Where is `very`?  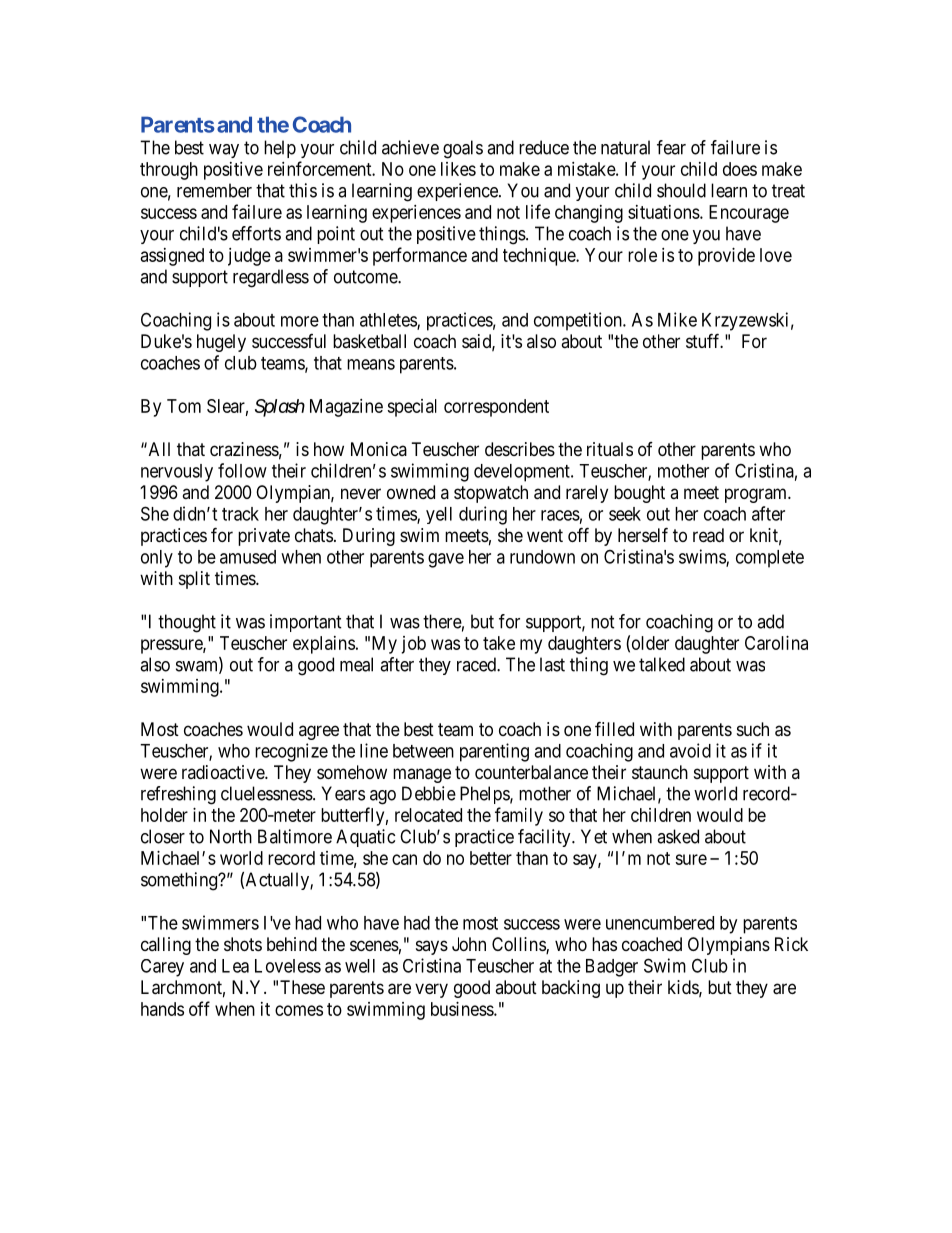 very is located at coordinates (431, 990).
